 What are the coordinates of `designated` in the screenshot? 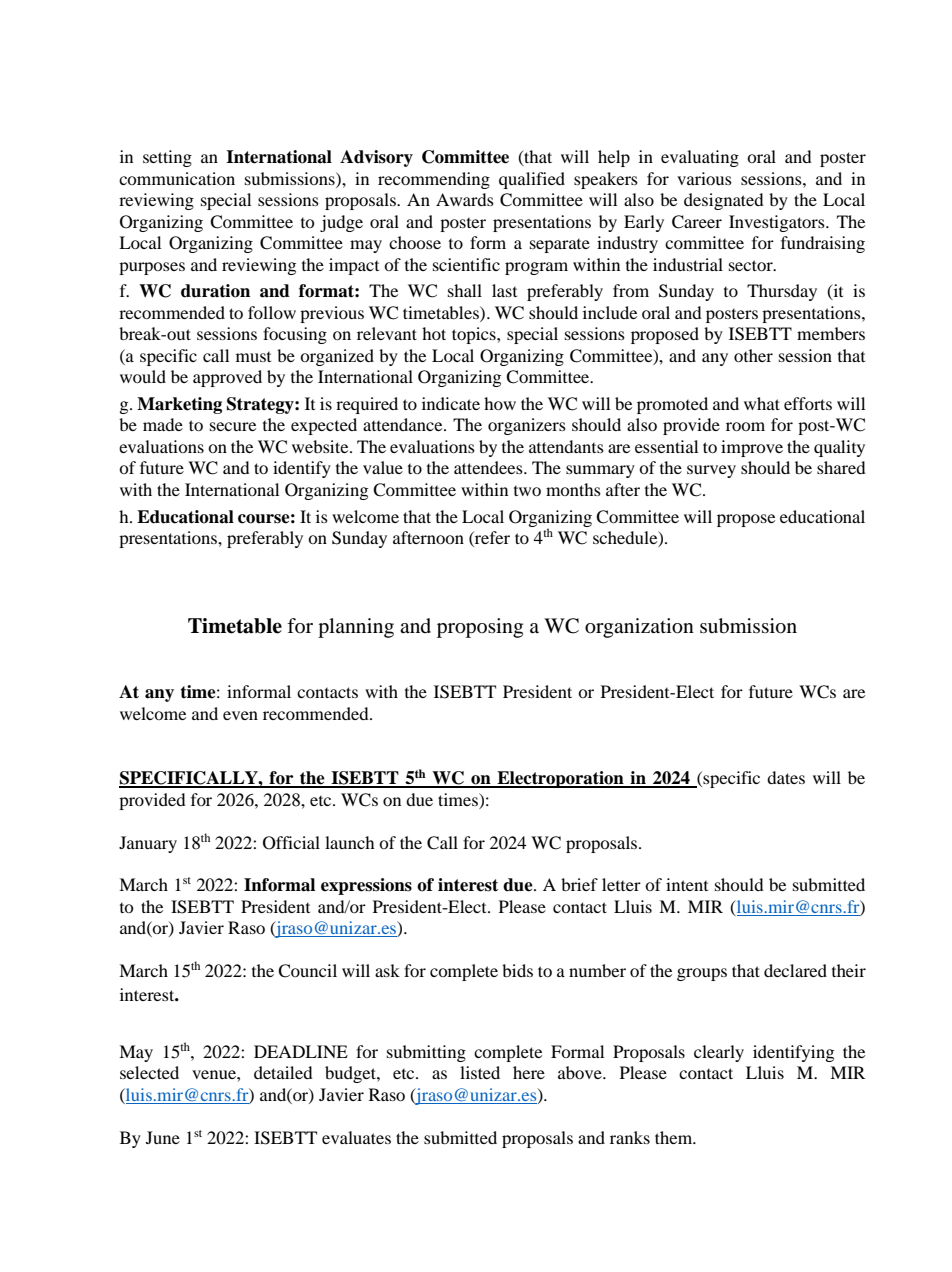 It's located at (724, 201).
